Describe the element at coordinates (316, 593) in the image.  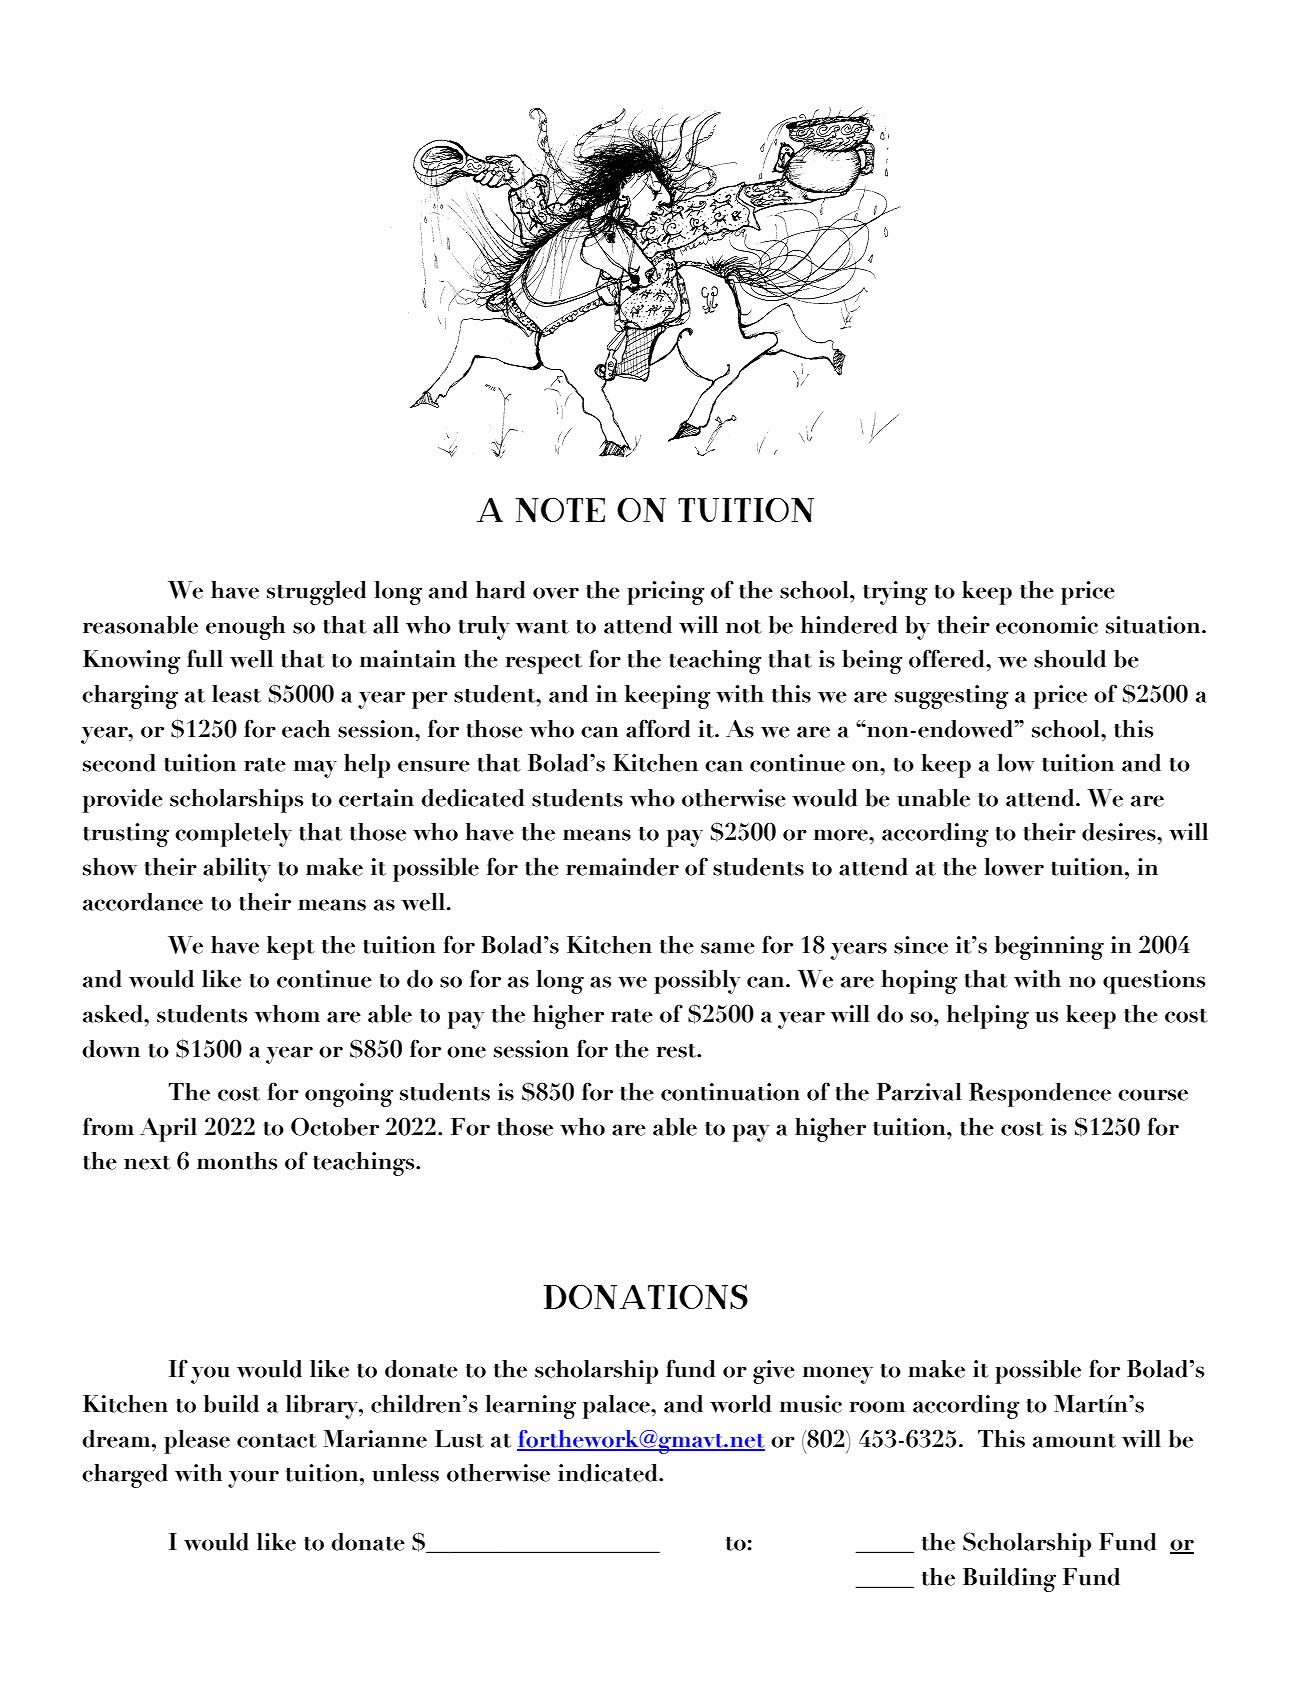
I see `struggled` at that location.
